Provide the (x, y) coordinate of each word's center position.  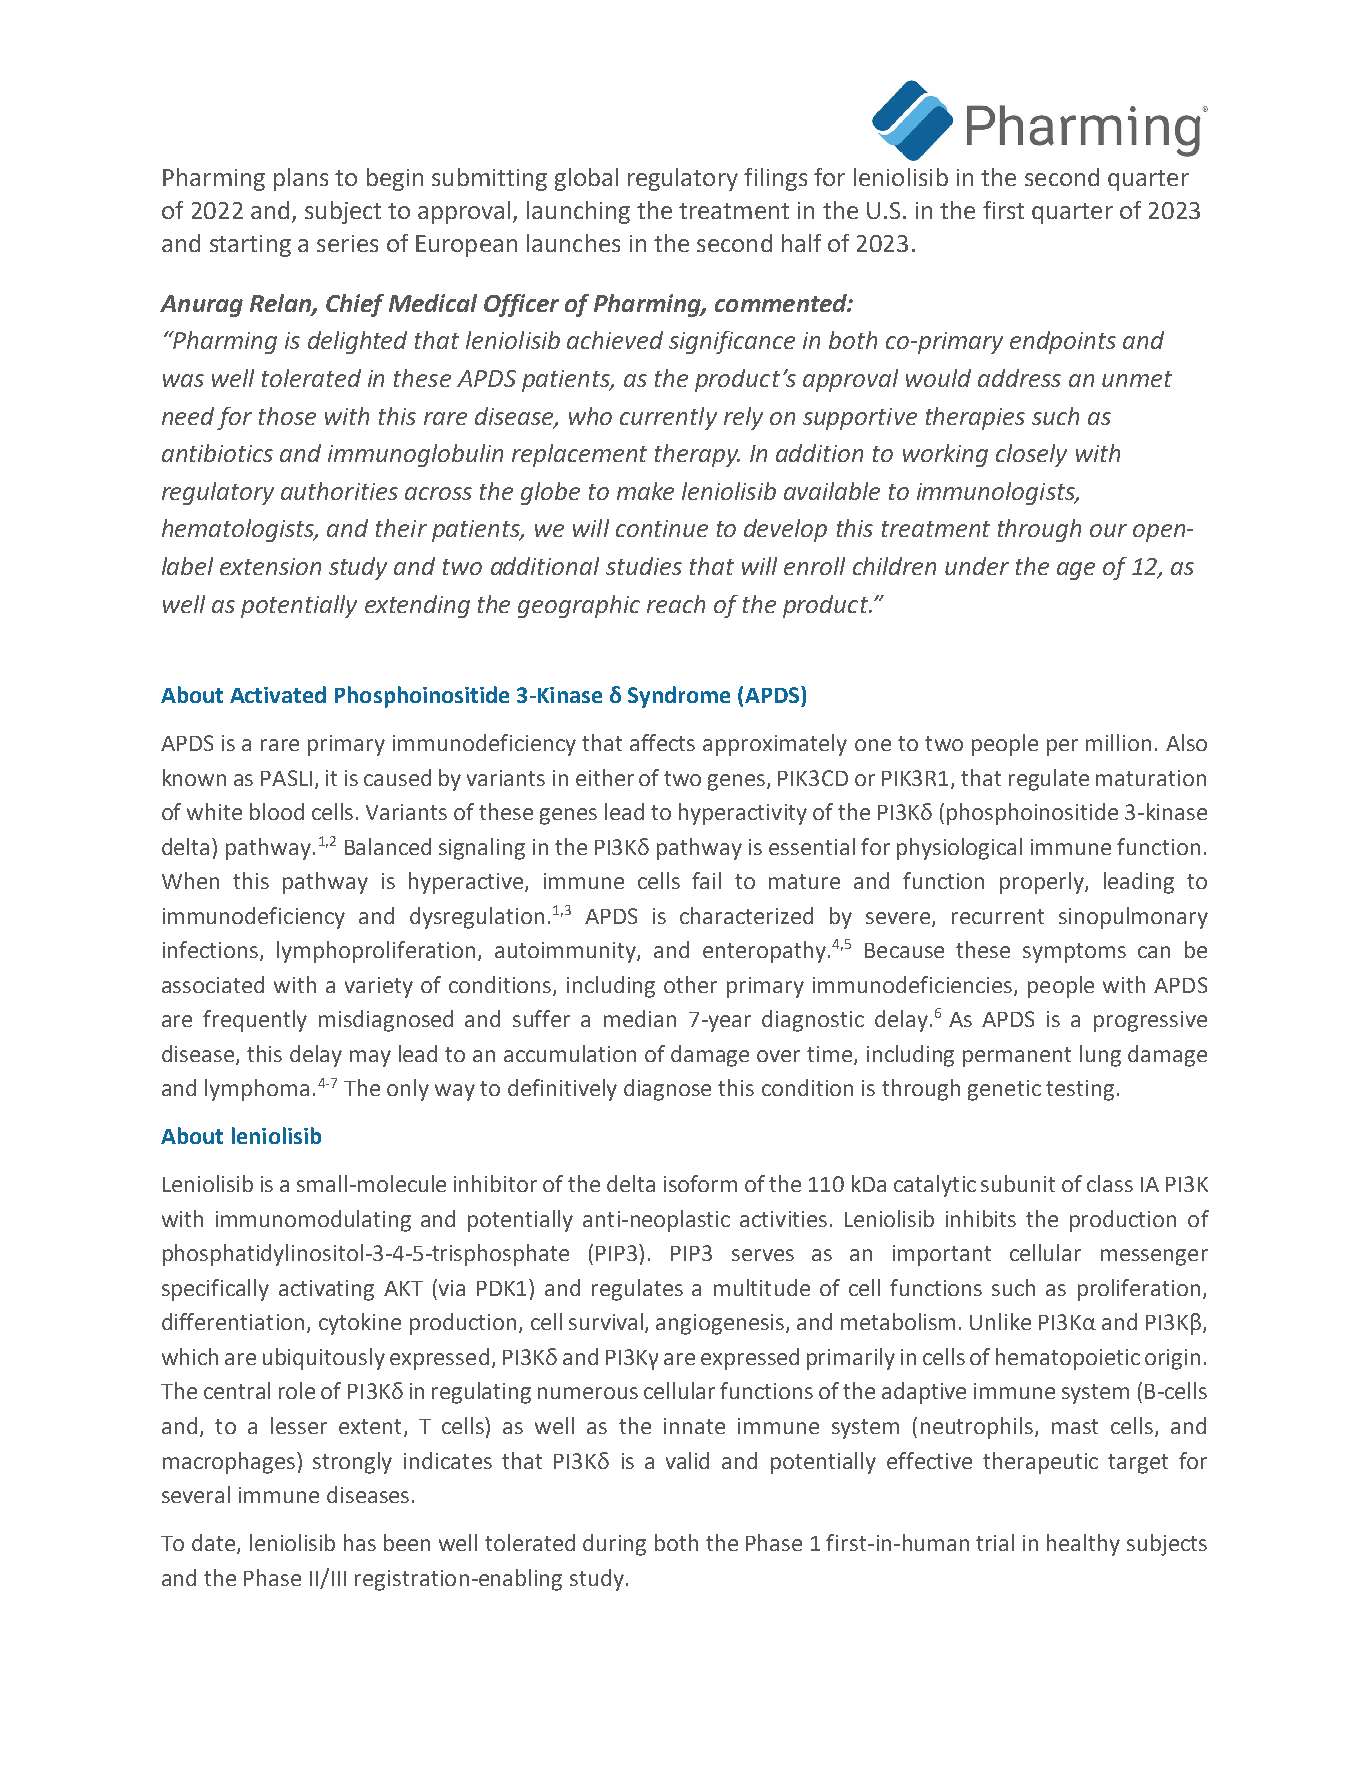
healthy (1083, 1545)
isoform (700, 1183)
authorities (339, 491)
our (1108, 530)
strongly (352, 1463)
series (347, 243)
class (1110, 1183)
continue (662, 528)
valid (687, 1460)
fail (706, 880)
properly (1043, 883)
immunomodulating (313, 1221)
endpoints (1063, 342)
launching (578, 212)
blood (277, 811)
